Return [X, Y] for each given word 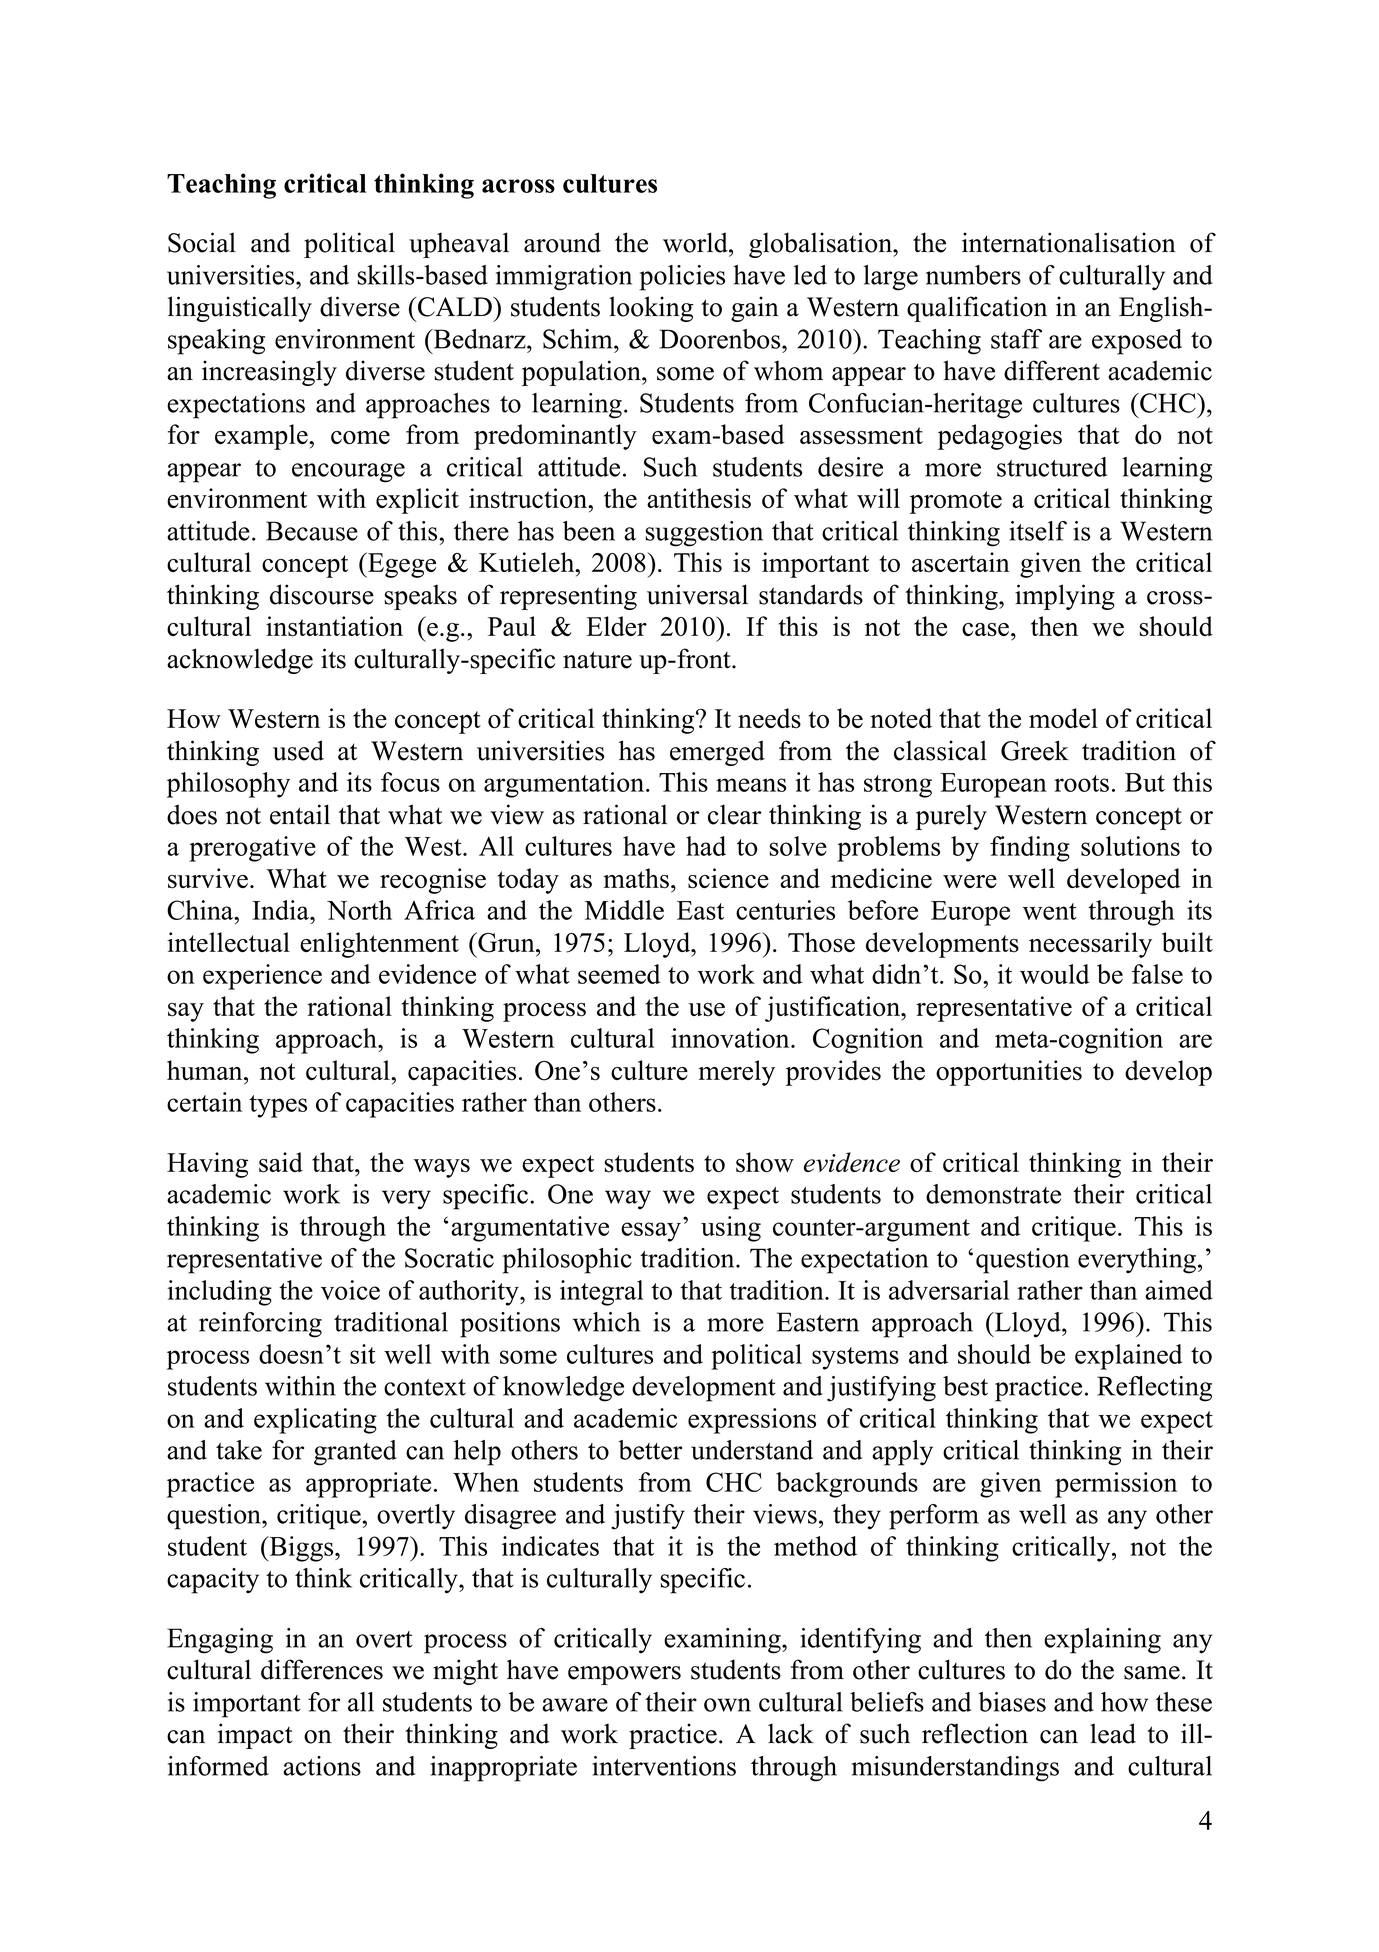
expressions [752, 1421]
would [1054, 974]
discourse [322, 594]
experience [262, 977]
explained [1128, 1357]
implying [1065, 597]
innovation [731, 1038]
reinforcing [260, 1325]
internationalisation [1069, 242]
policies [682, 278]
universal [697, 594]
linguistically [240, 309]
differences [322, 1669]
